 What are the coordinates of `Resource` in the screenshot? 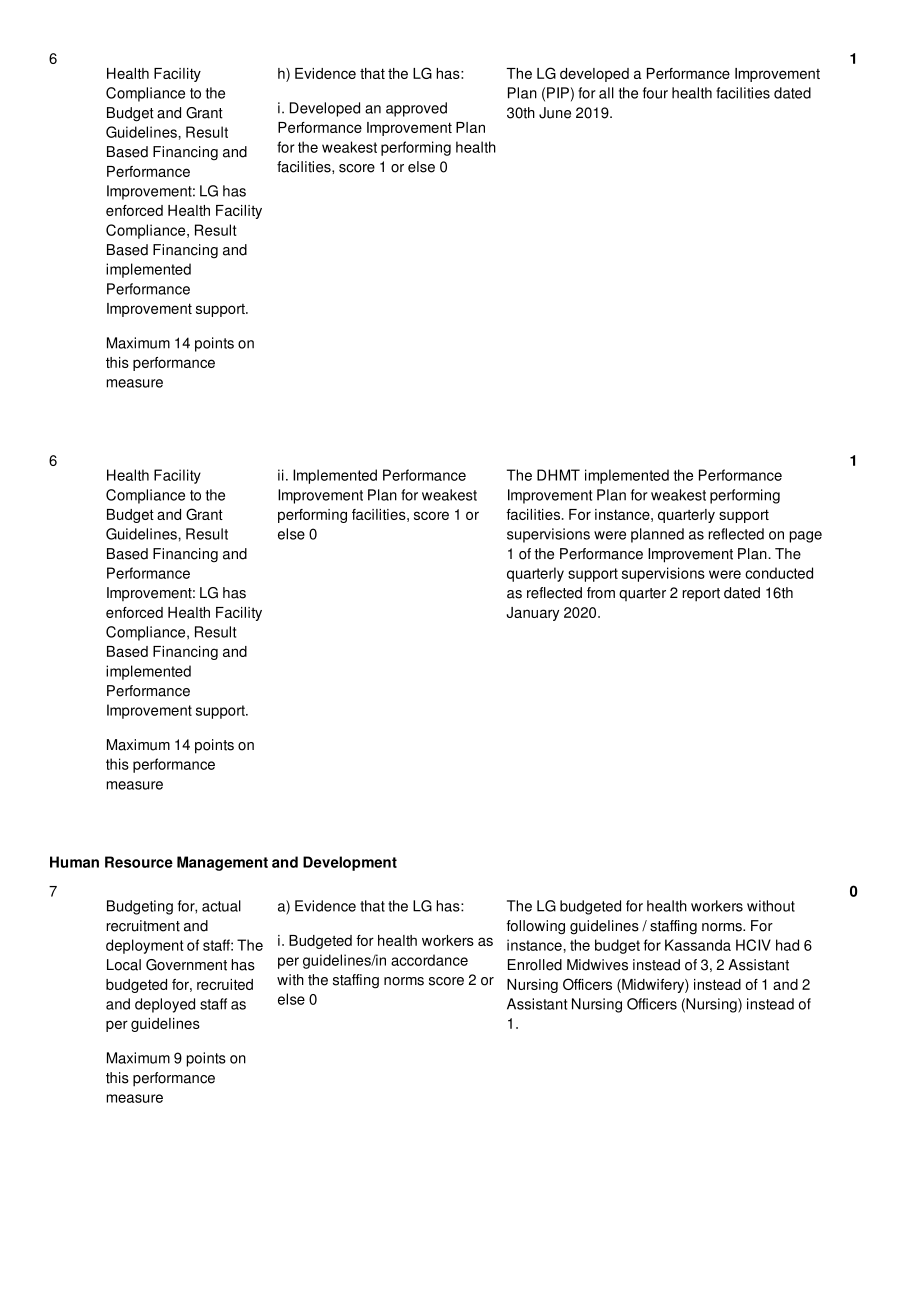 It's located at (139, 862).
